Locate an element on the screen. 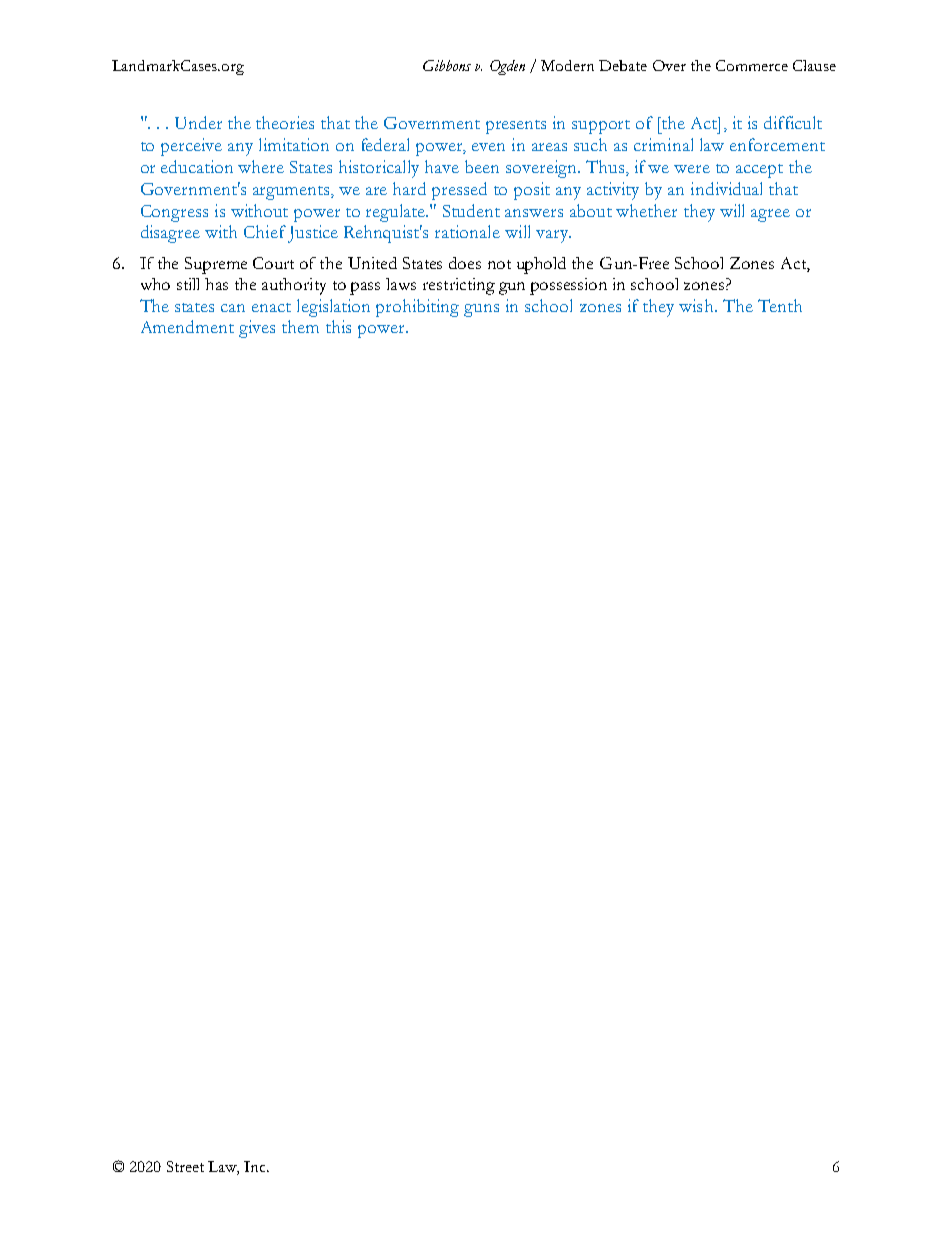 The height and width of the screenshot is (1233, 952). wish is located at coordinates (697, 305).
